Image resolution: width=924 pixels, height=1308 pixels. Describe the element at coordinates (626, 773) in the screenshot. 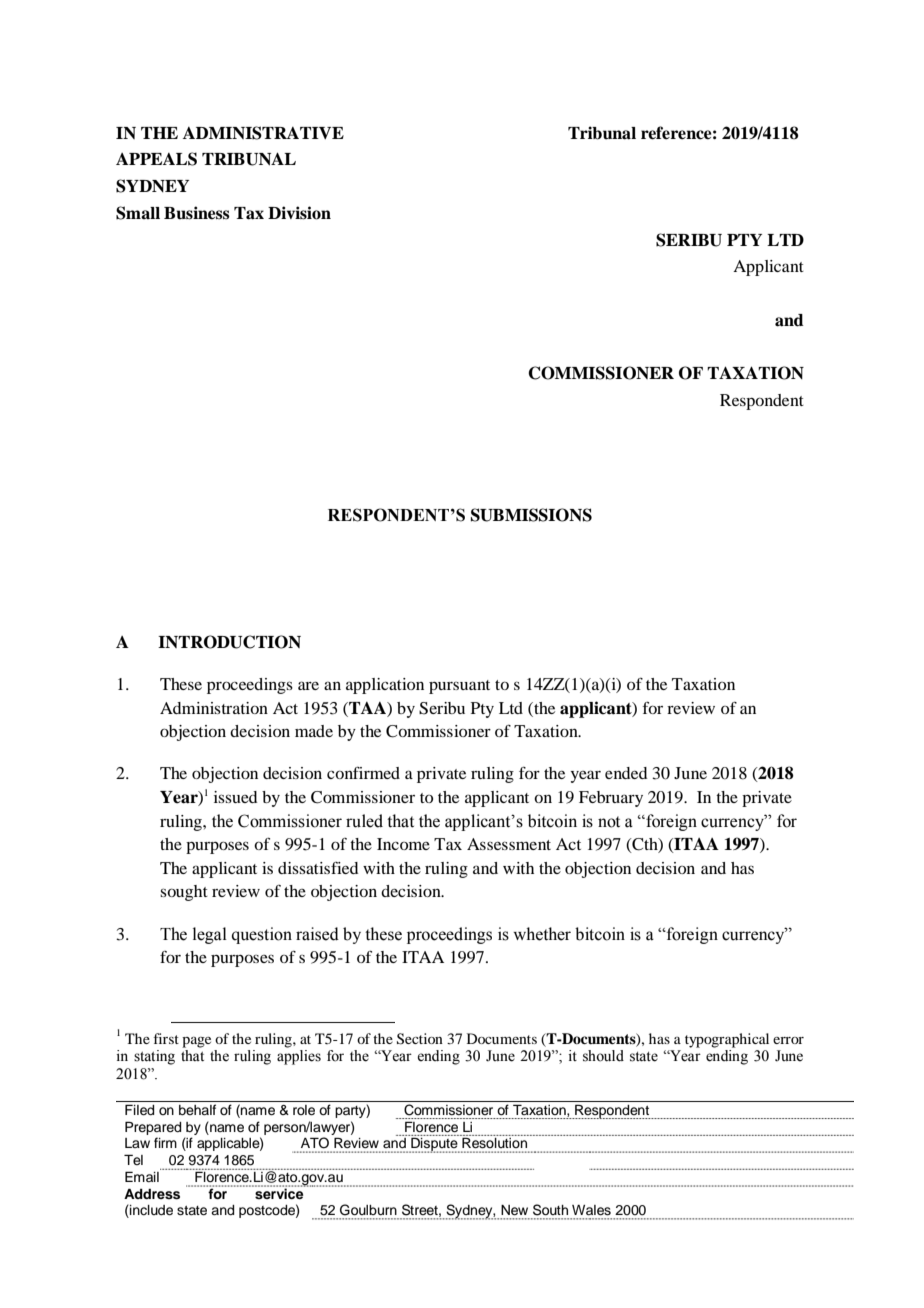

I see `ended` at that location.
